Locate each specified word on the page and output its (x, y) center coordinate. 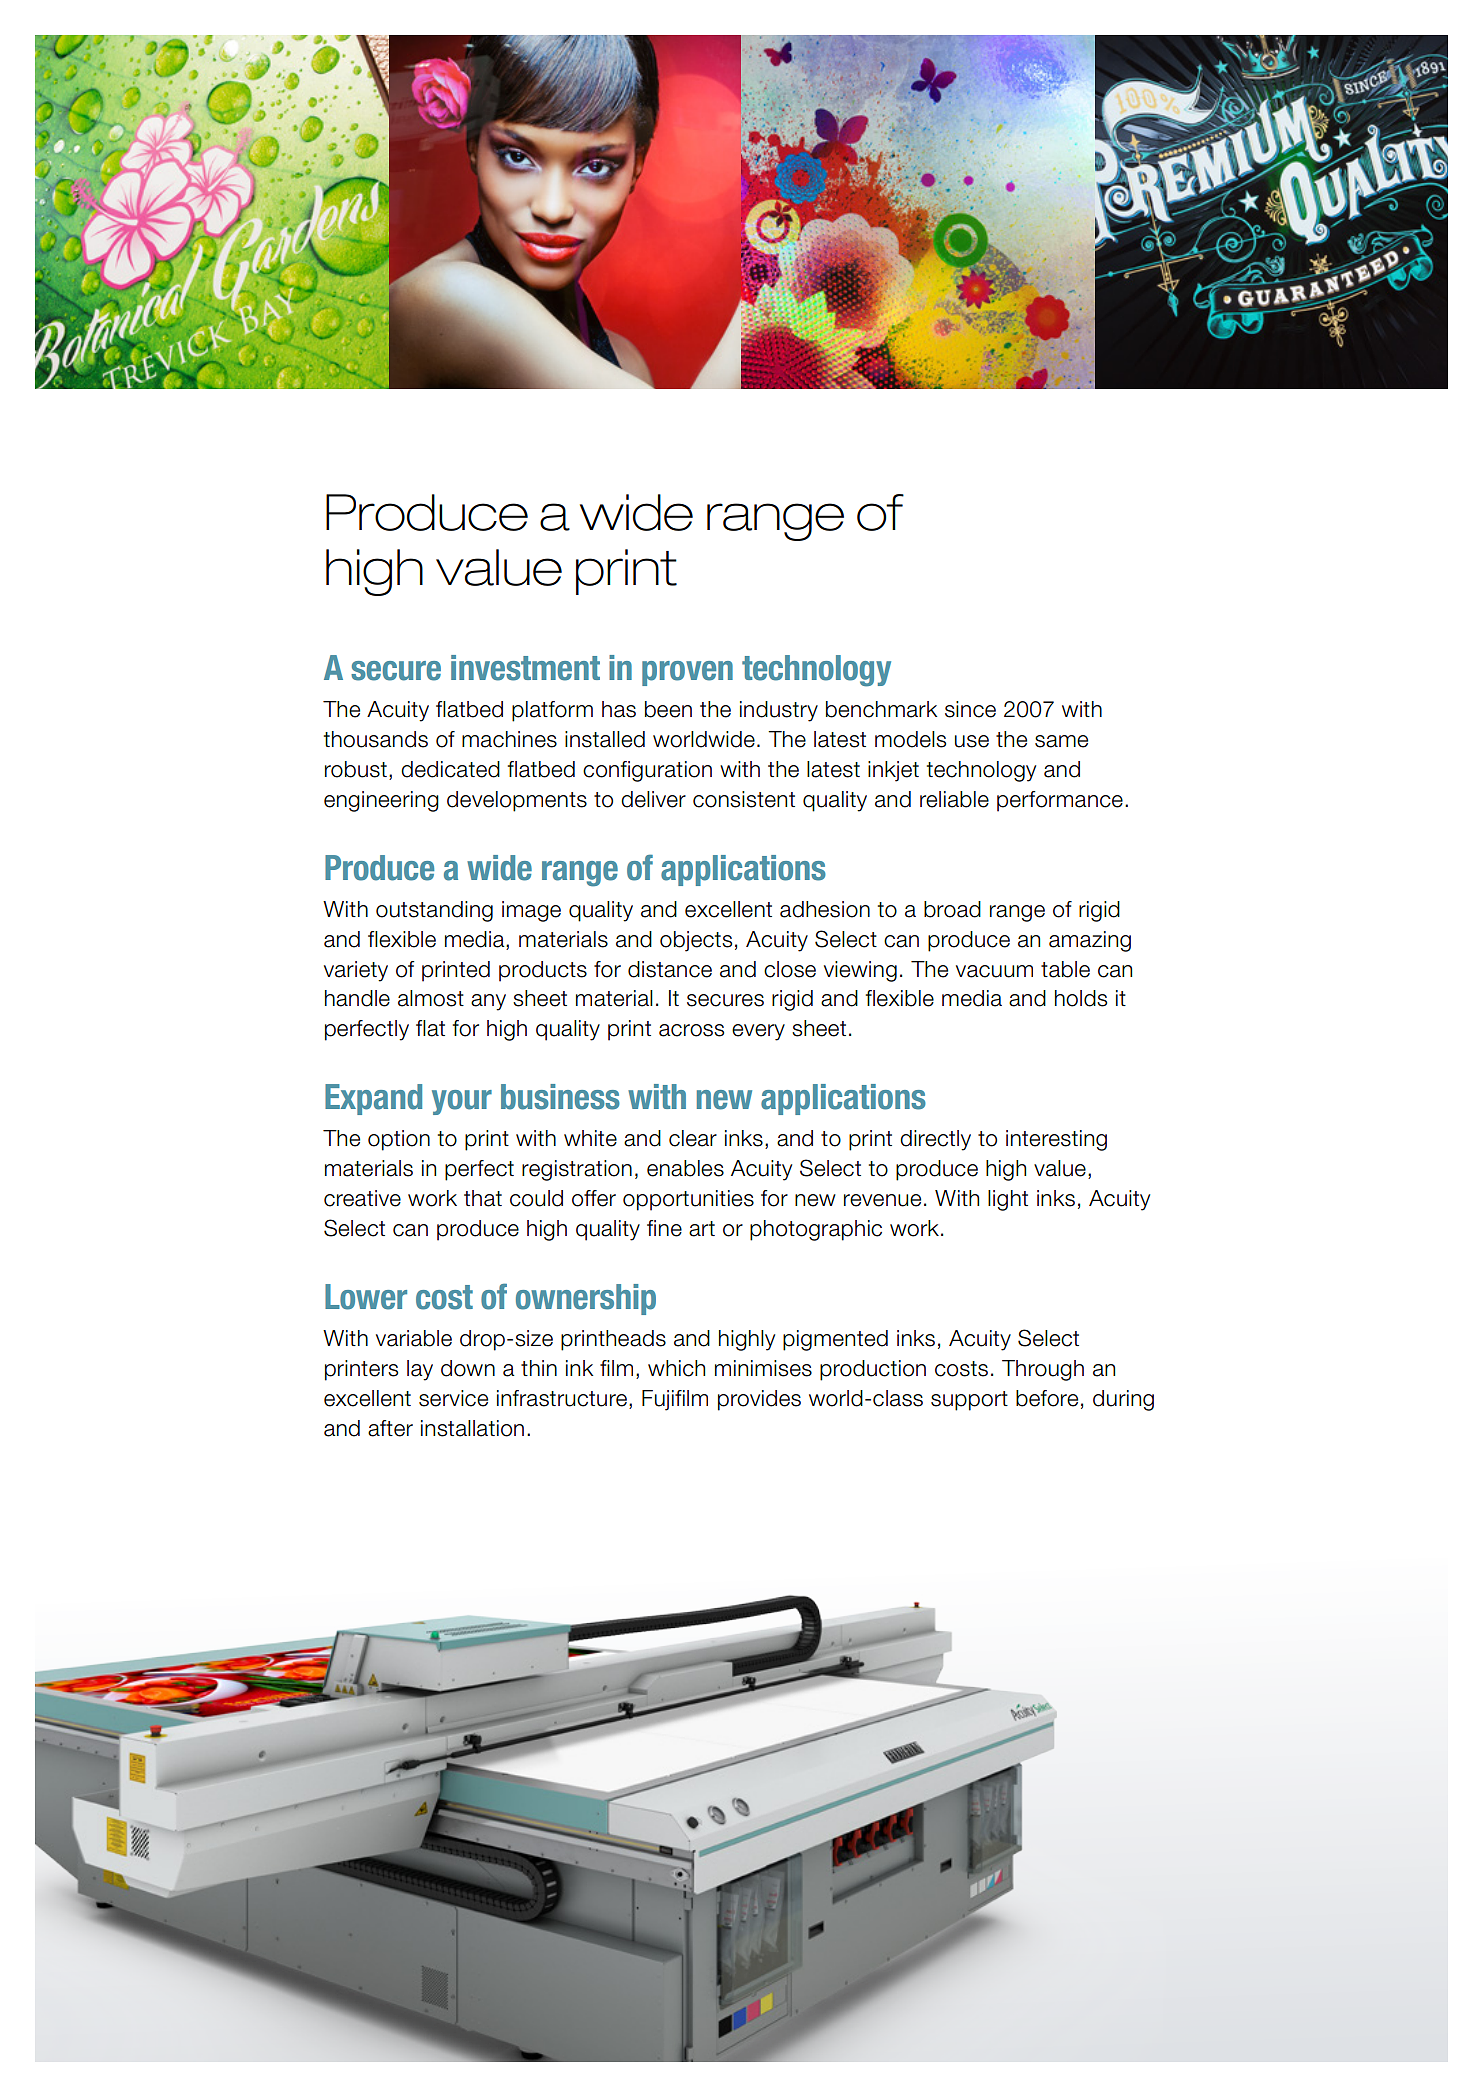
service (453, 1398)
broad (952, 909)
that (483, 1198)
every (758, 1032)
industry (779, 711)
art (702, 1229)
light (1008, 1200)
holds (1081, 998)
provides (759, 1400)
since (970, 709)
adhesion (825, 909)
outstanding (434, 911)
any (488, 1002)
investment (525, 668)
